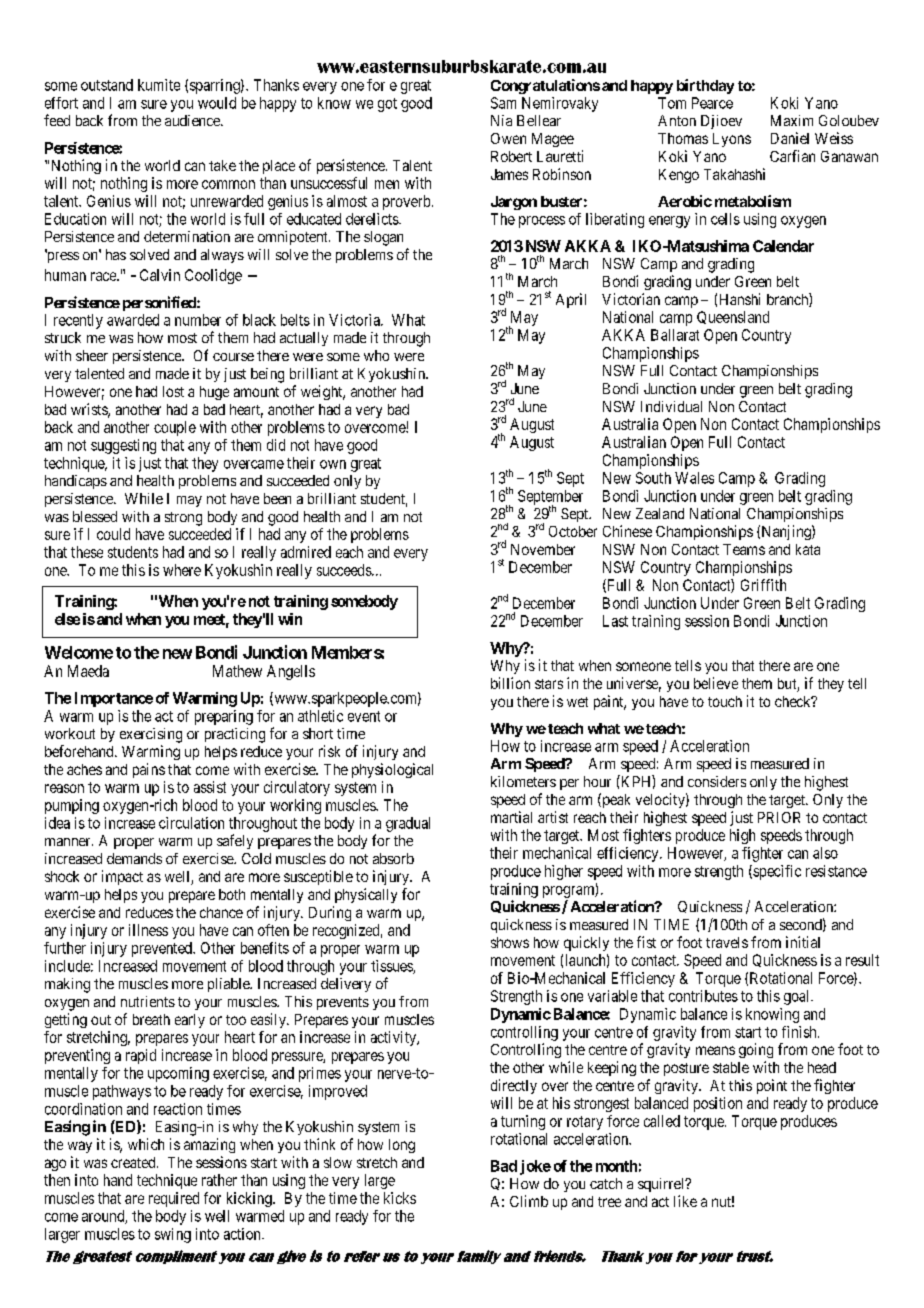 This screenshot has height=1308, width=924. What do you see at coordinates (408, 824) in the screenshot?
I see `gradual` at bounding box center [408, 824].
